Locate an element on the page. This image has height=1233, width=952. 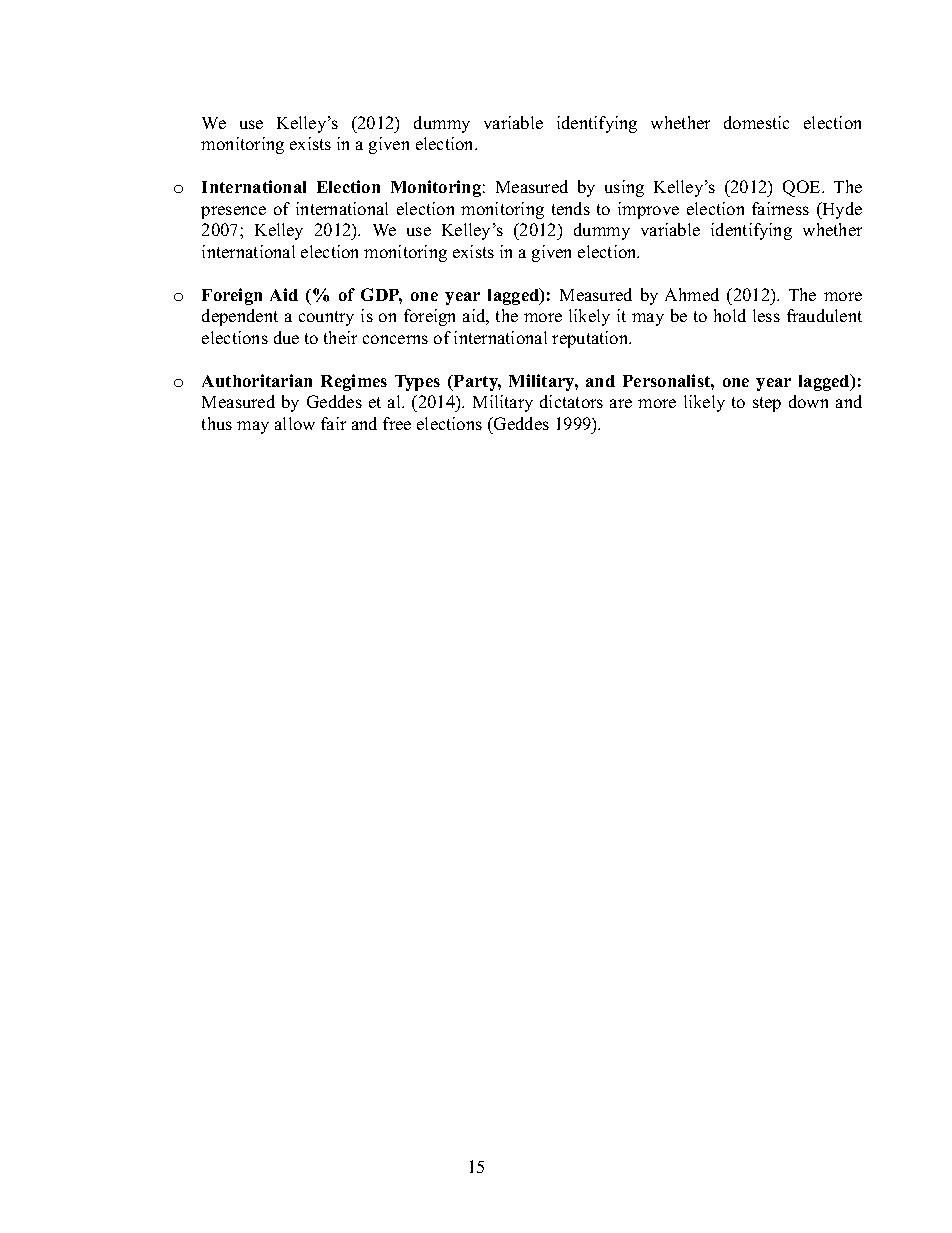
dependent is located at coordinates (240, 317).
